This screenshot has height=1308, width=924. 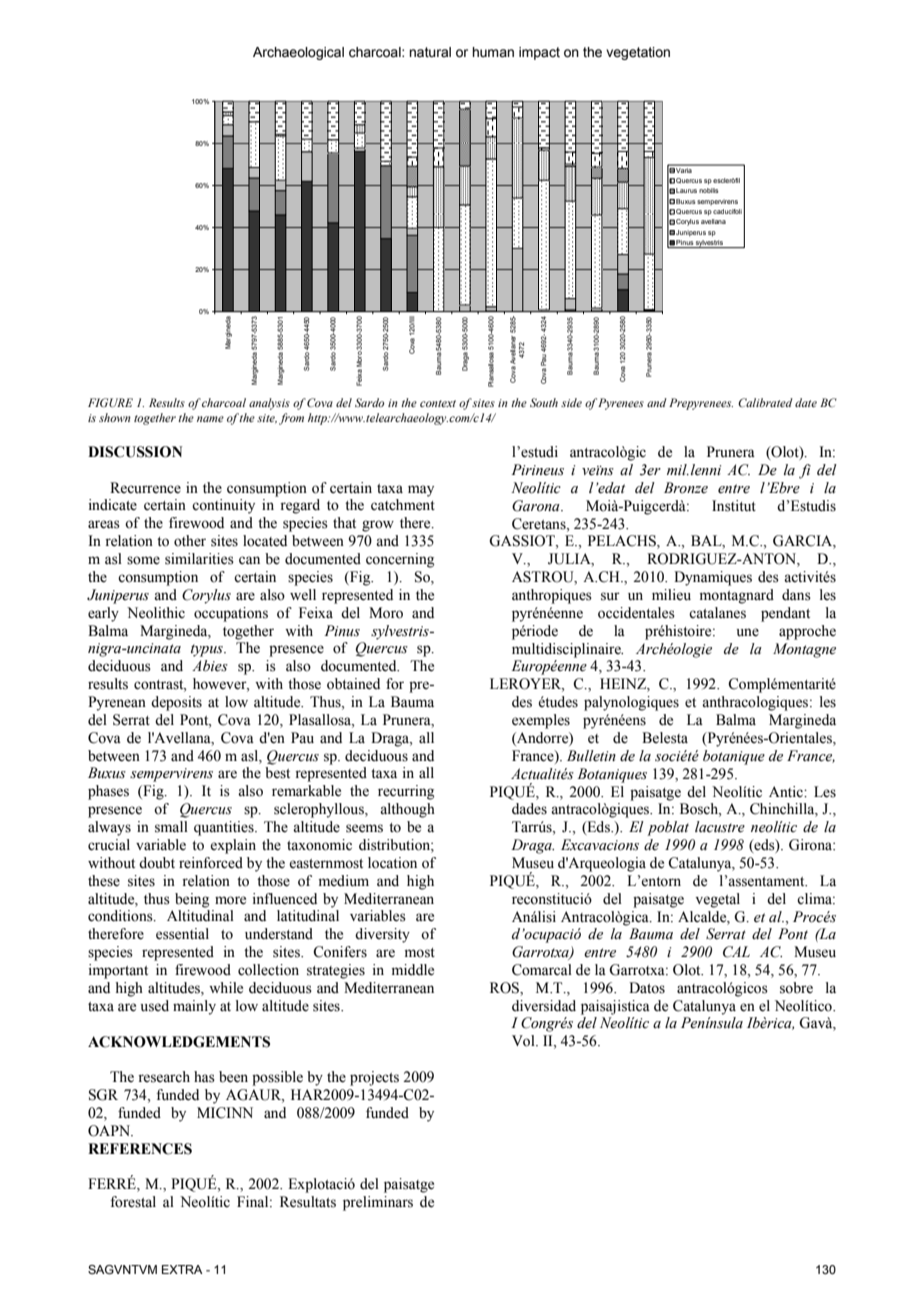 What do you see at coordinates (493, 52) in the screenshot?
I see `human` at bounding box center [493, 52].
